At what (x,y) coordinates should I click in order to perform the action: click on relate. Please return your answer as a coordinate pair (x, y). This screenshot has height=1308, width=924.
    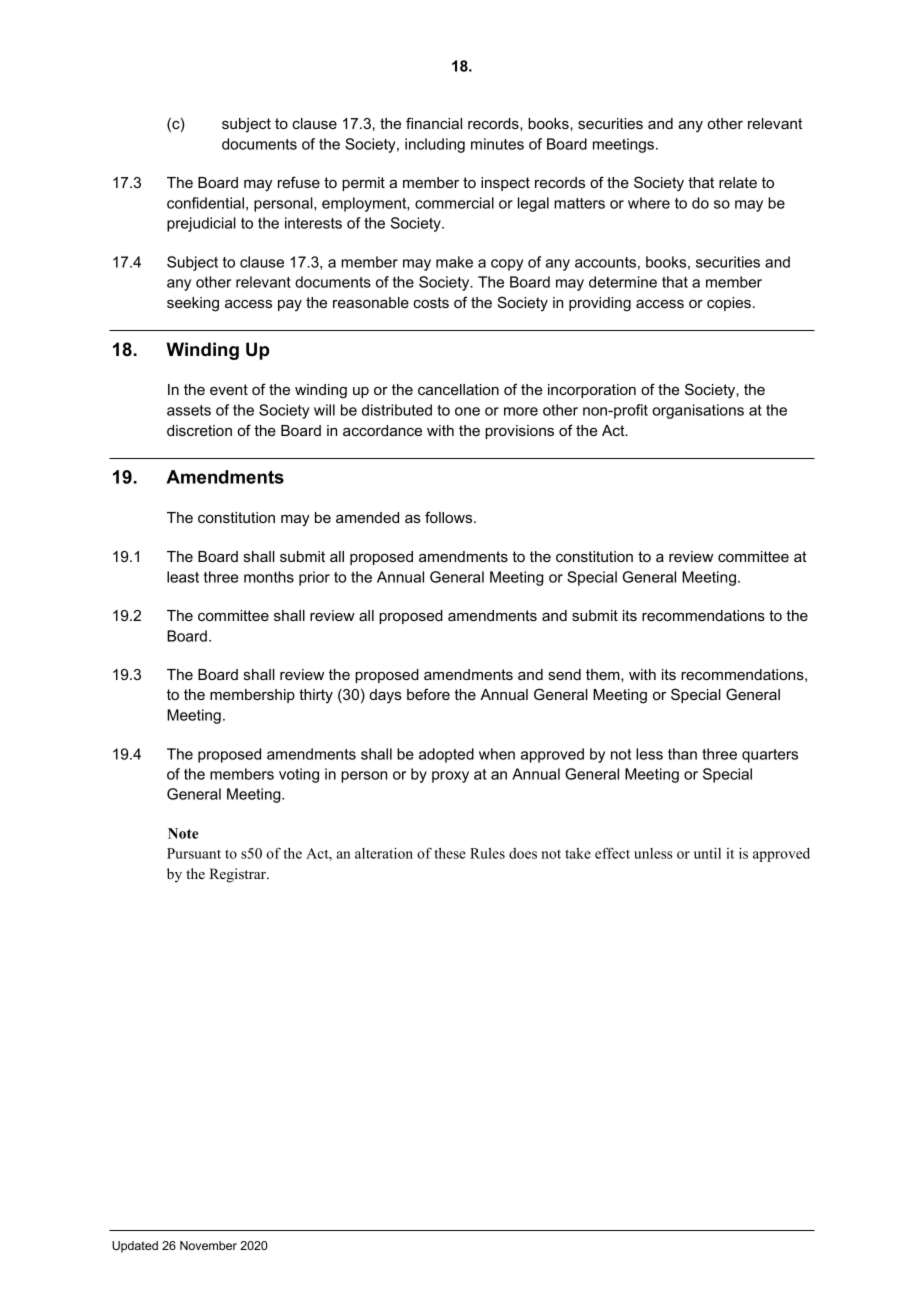
    Looking at the image, I should click on (738, 182).
